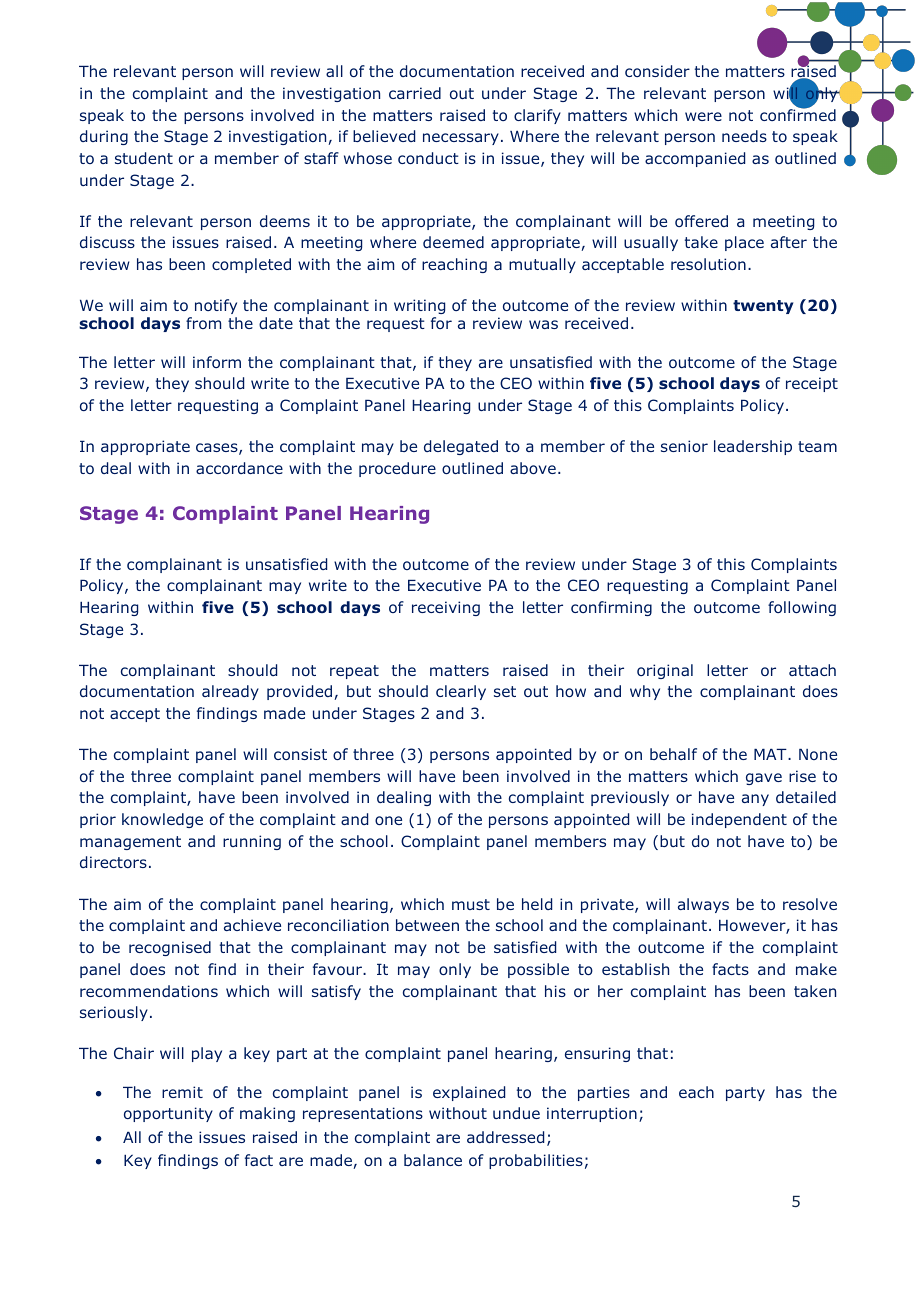 The width and height of the document is (924, 1307). Describe the element at coordinates (592, 1114) in the document. I see `interruption` at that location.
